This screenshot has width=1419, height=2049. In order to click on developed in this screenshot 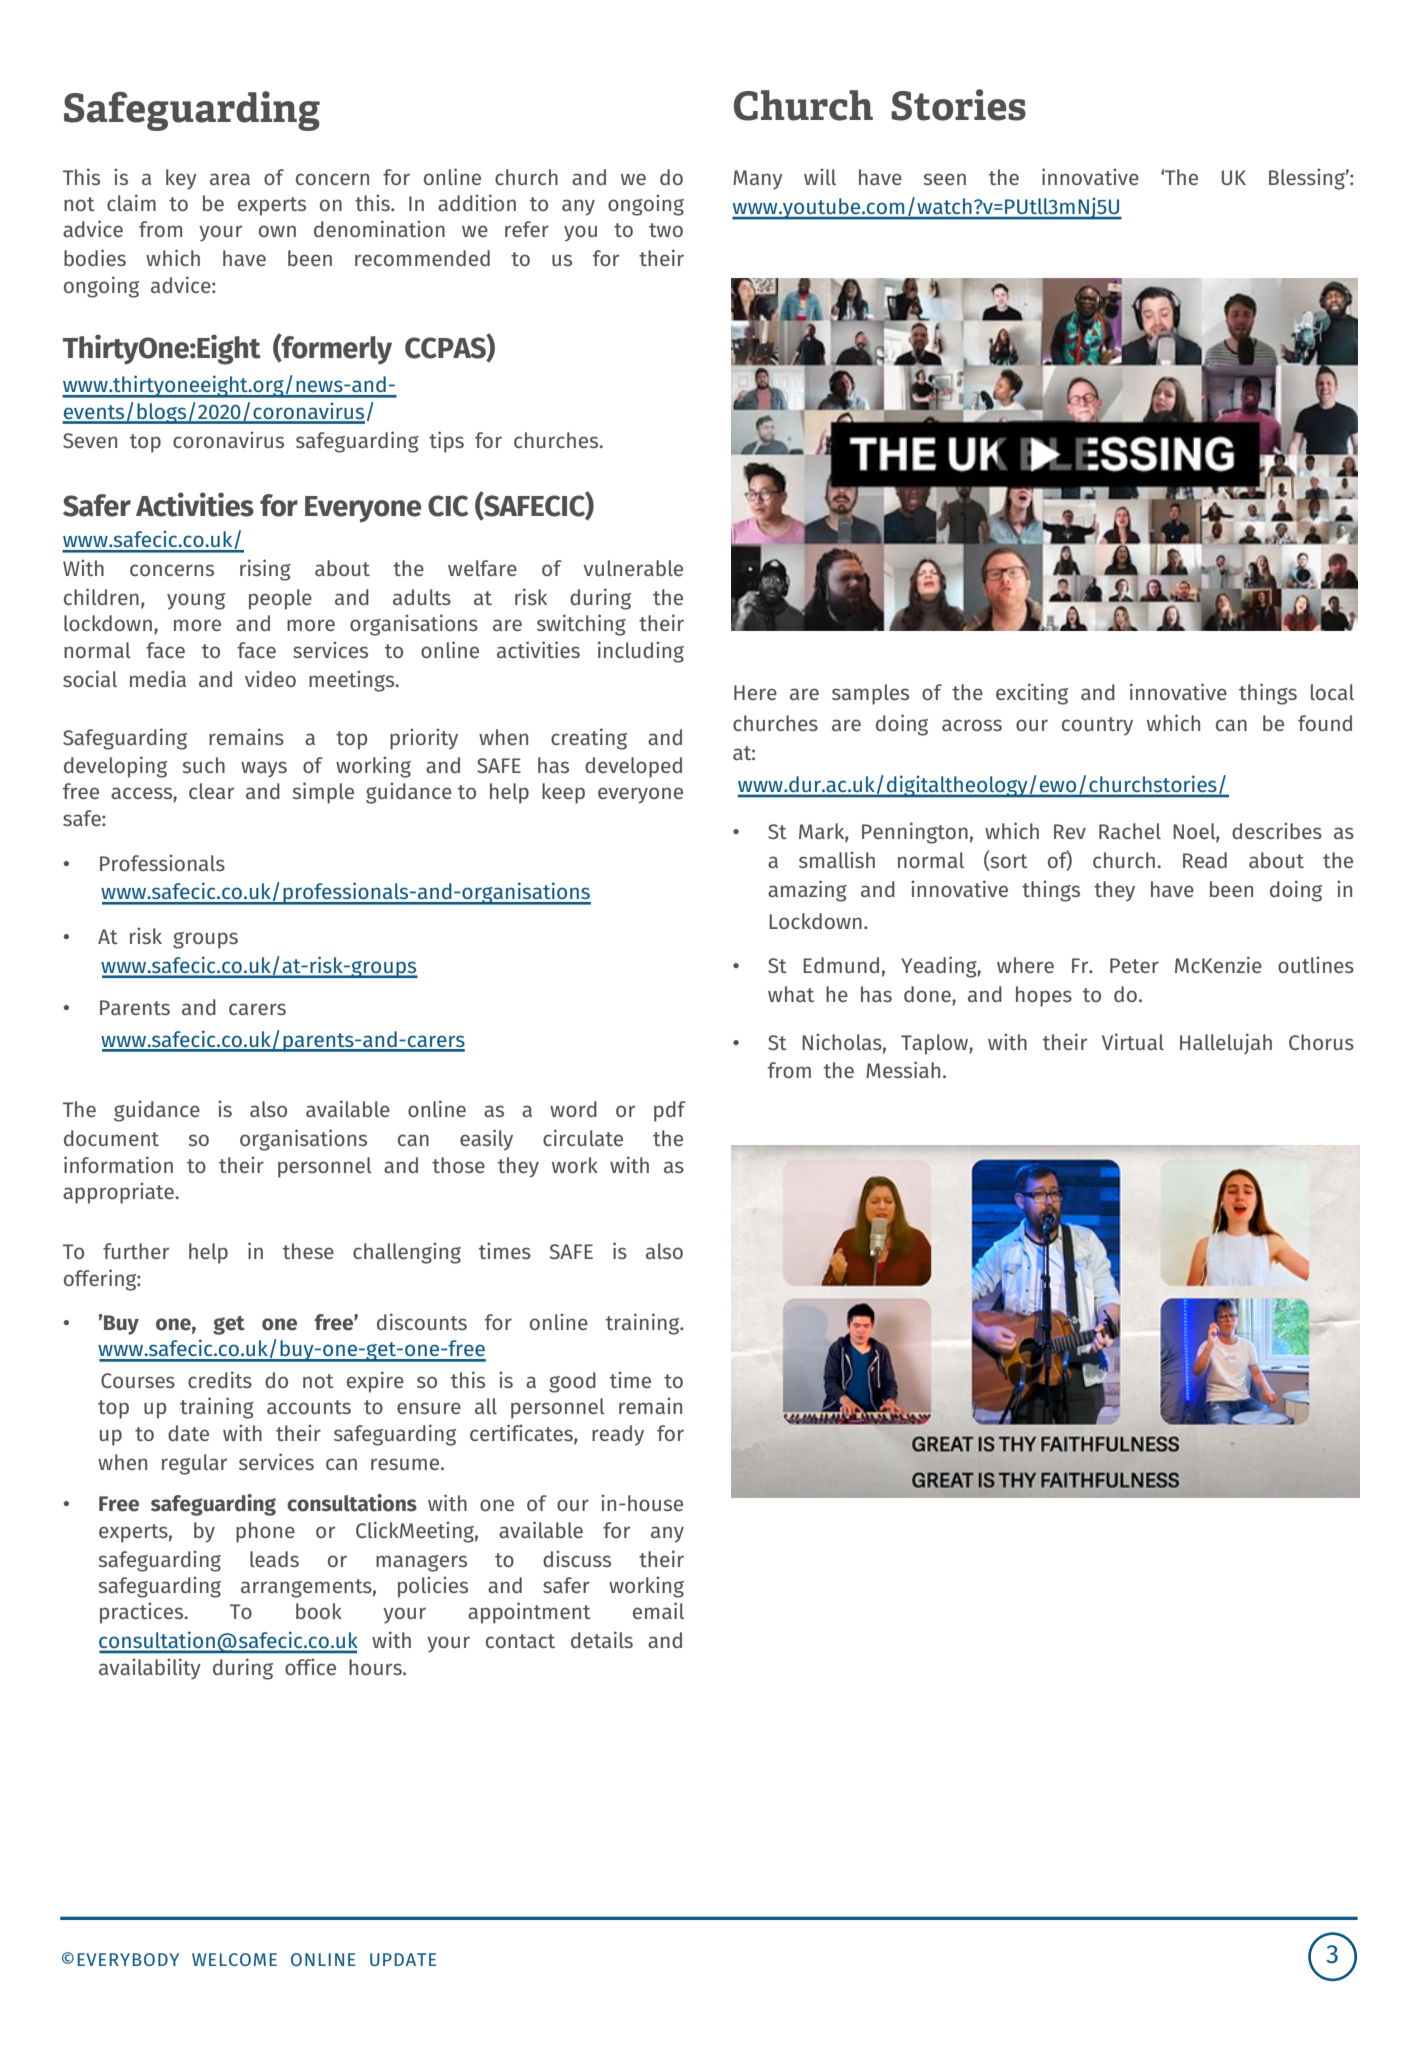, I will do `click(633, 767)`.
